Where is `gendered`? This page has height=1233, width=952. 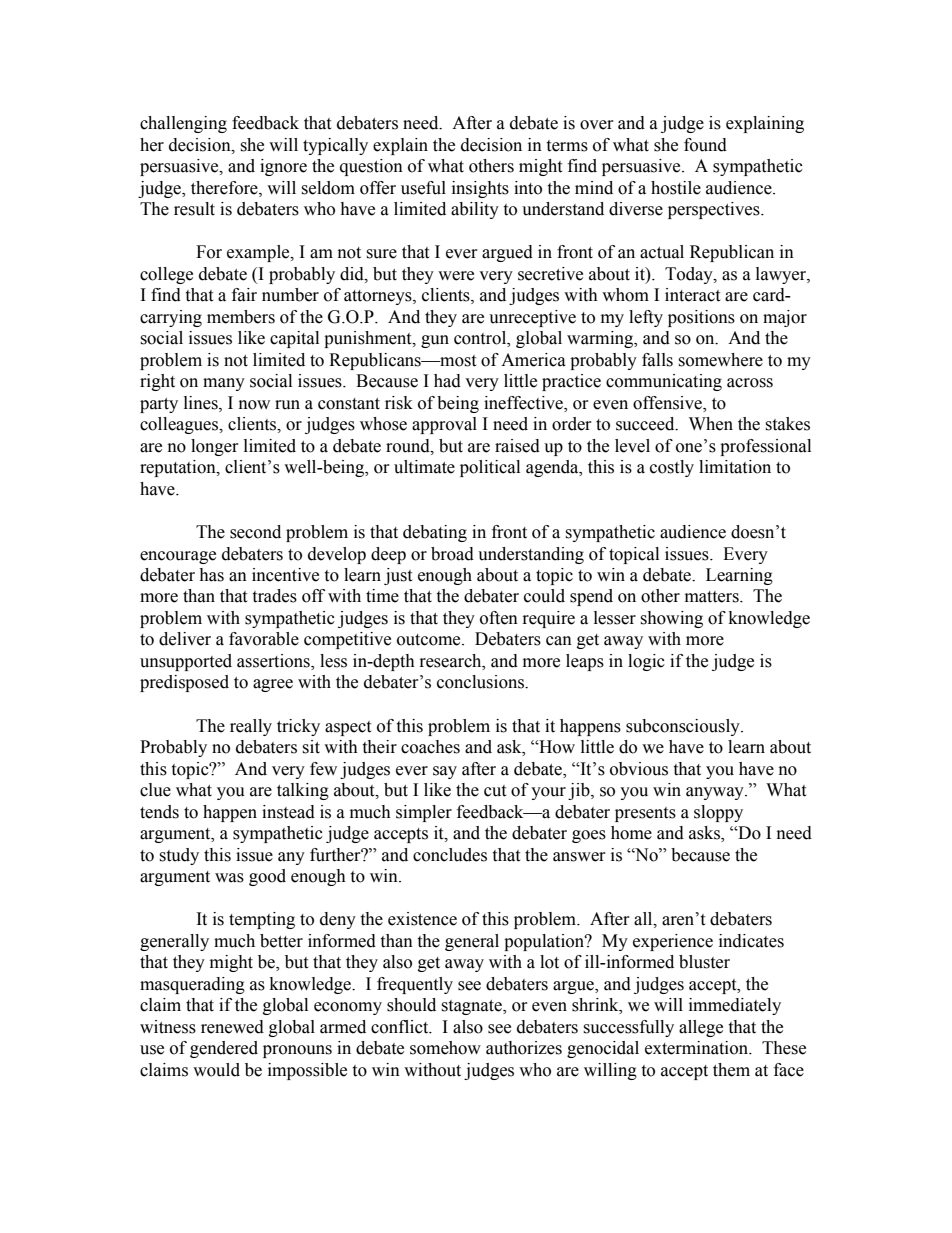
gendered is located at coordinates (224, 1049).
